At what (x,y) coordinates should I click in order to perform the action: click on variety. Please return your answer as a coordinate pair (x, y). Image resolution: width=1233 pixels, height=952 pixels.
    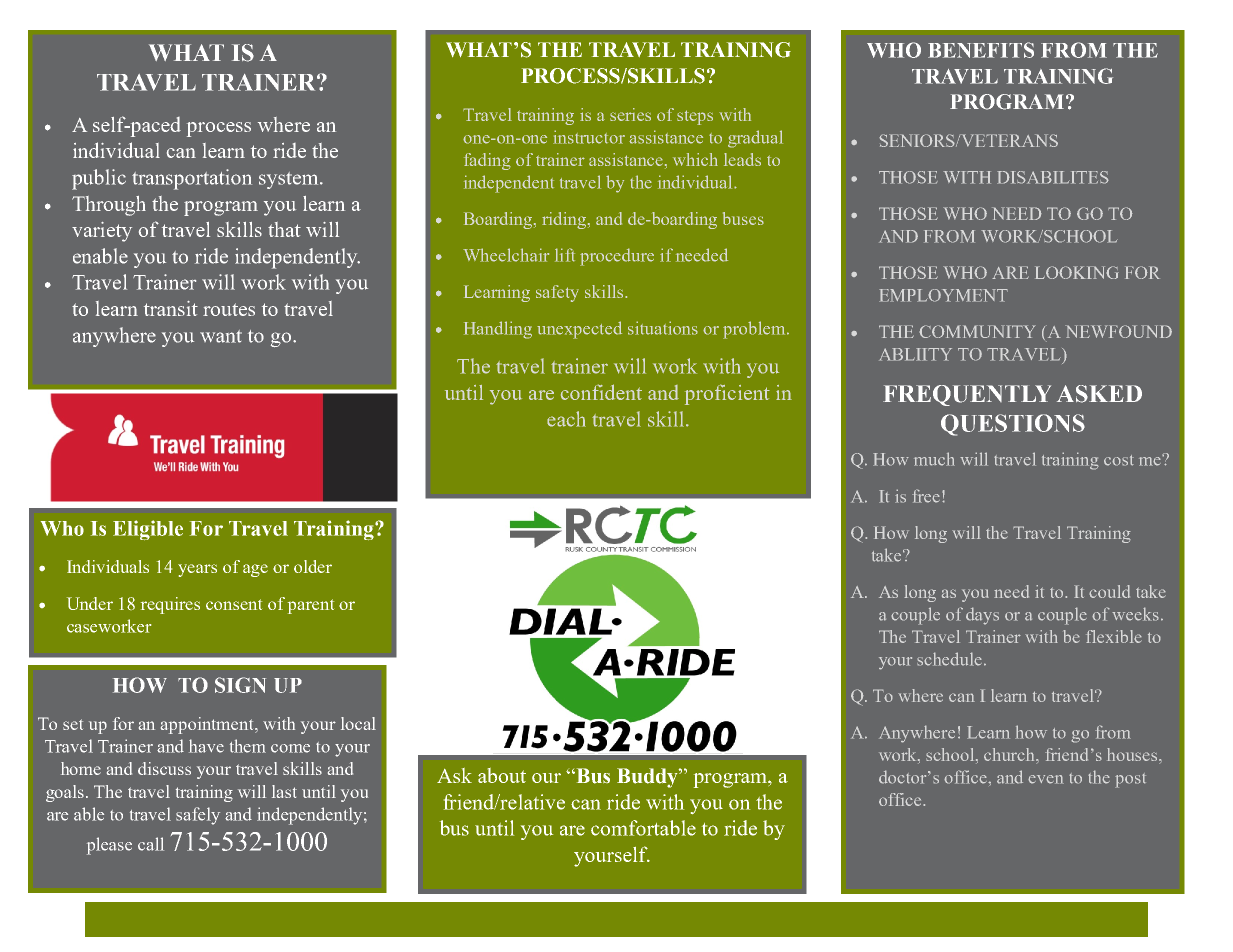
    Looking at the image, I should click on (102, 232).
